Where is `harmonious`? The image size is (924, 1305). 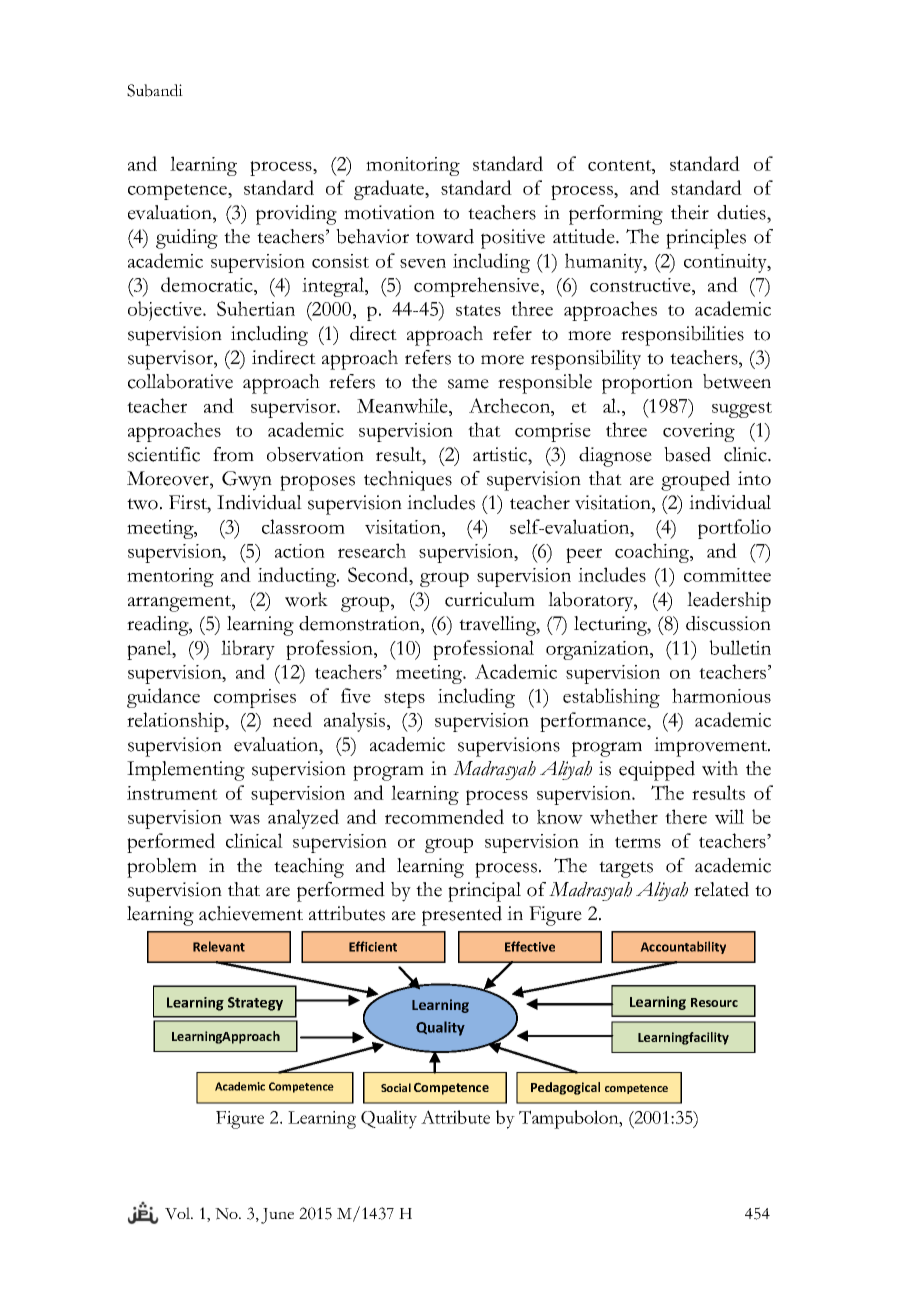 harmonious is located at coordinates (721, 695).
